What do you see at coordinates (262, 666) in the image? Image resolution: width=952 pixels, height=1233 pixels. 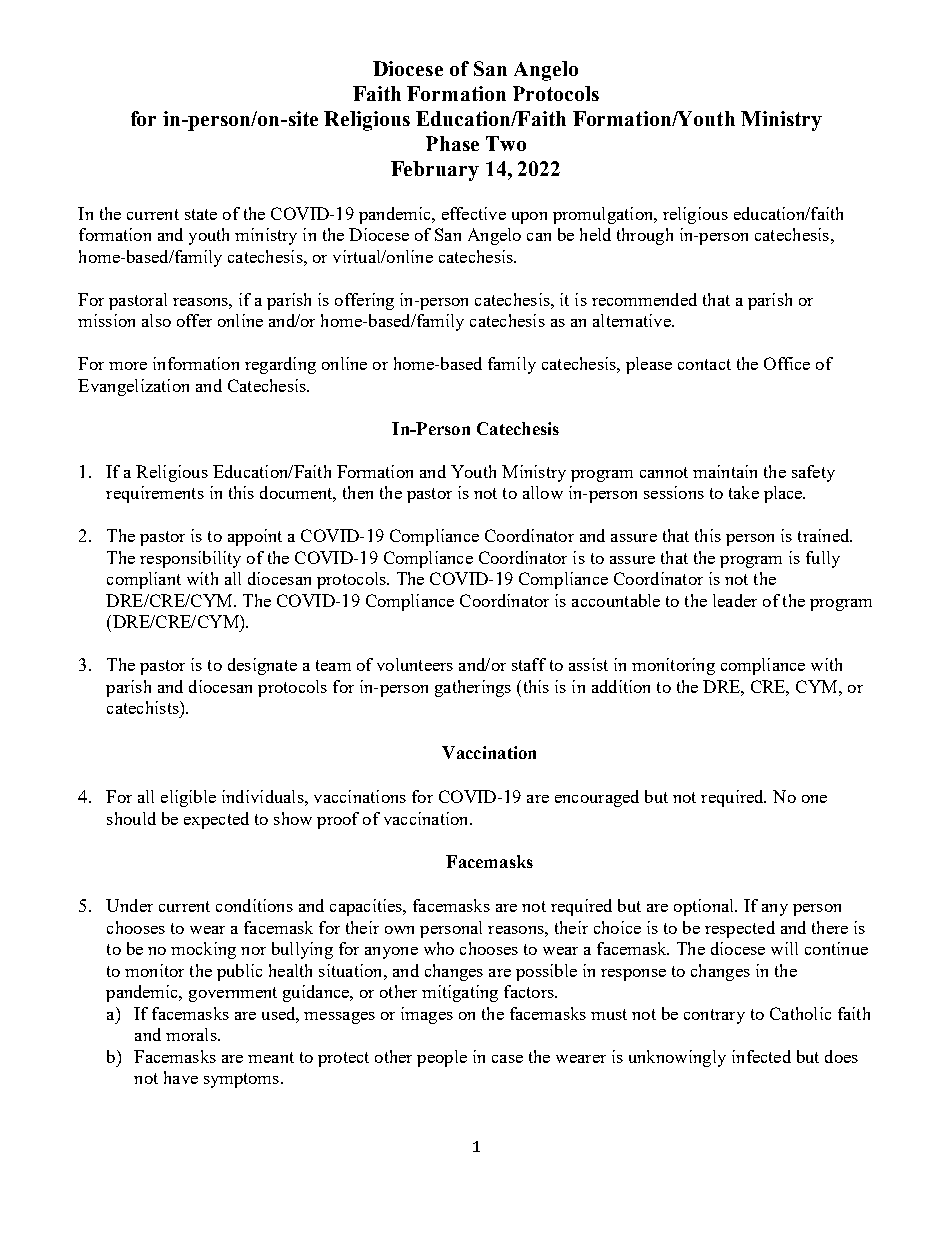 I see `designate` at bounding box center [262, 666].
